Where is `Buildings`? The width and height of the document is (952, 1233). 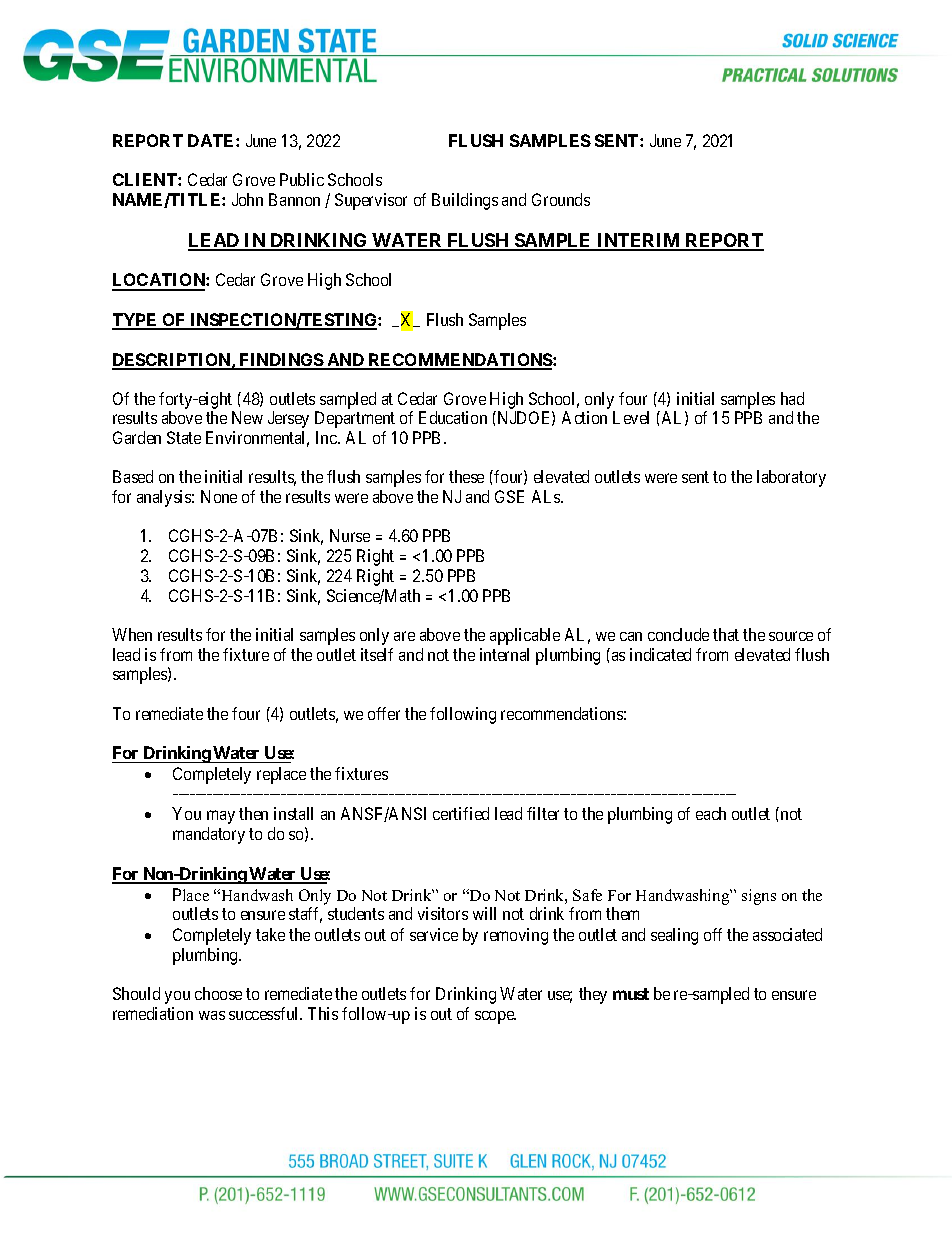 Buildings is located at coordinates (465, 201).
